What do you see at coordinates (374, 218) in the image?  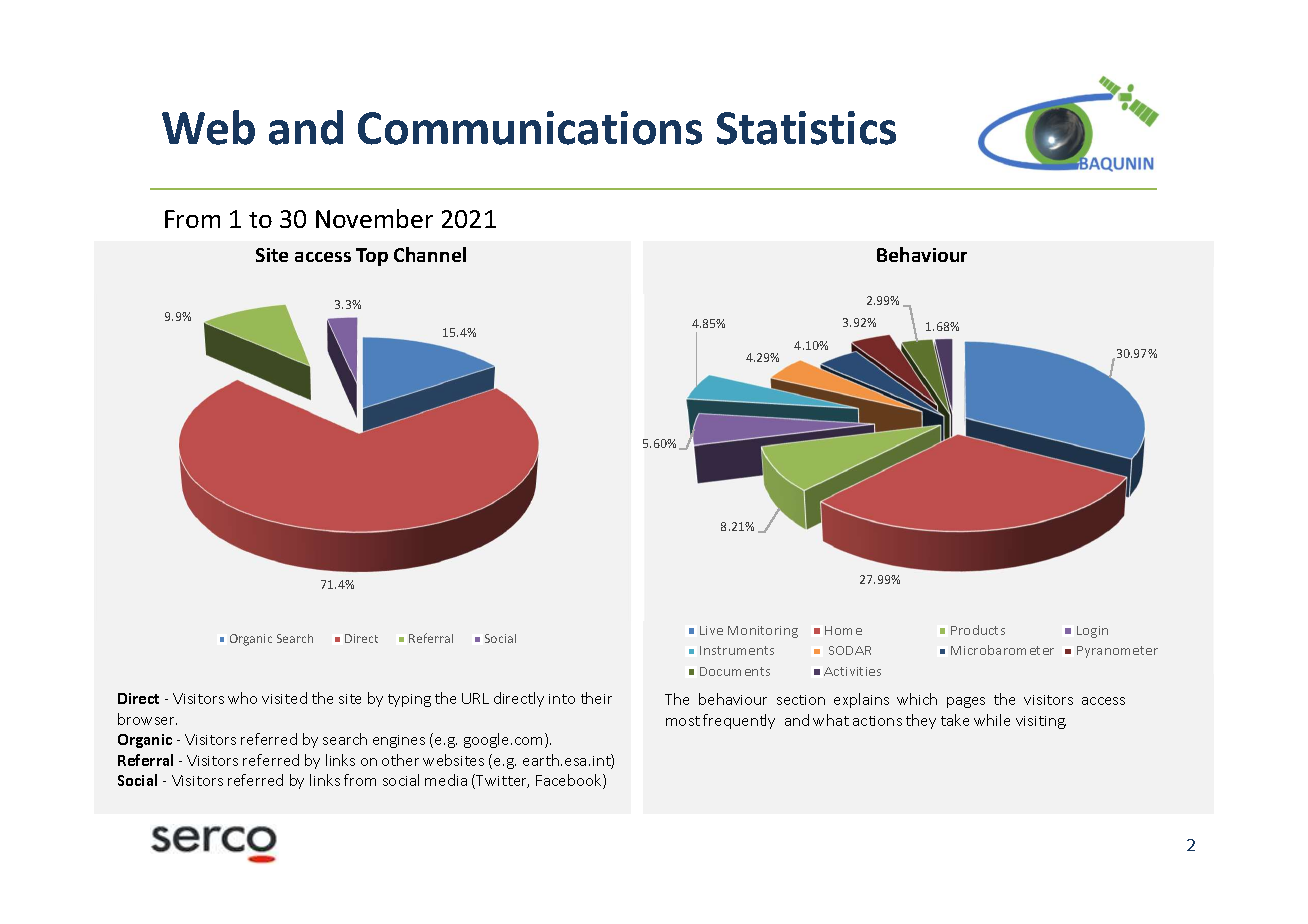 I see `November` at bounding box center [374, 218].
